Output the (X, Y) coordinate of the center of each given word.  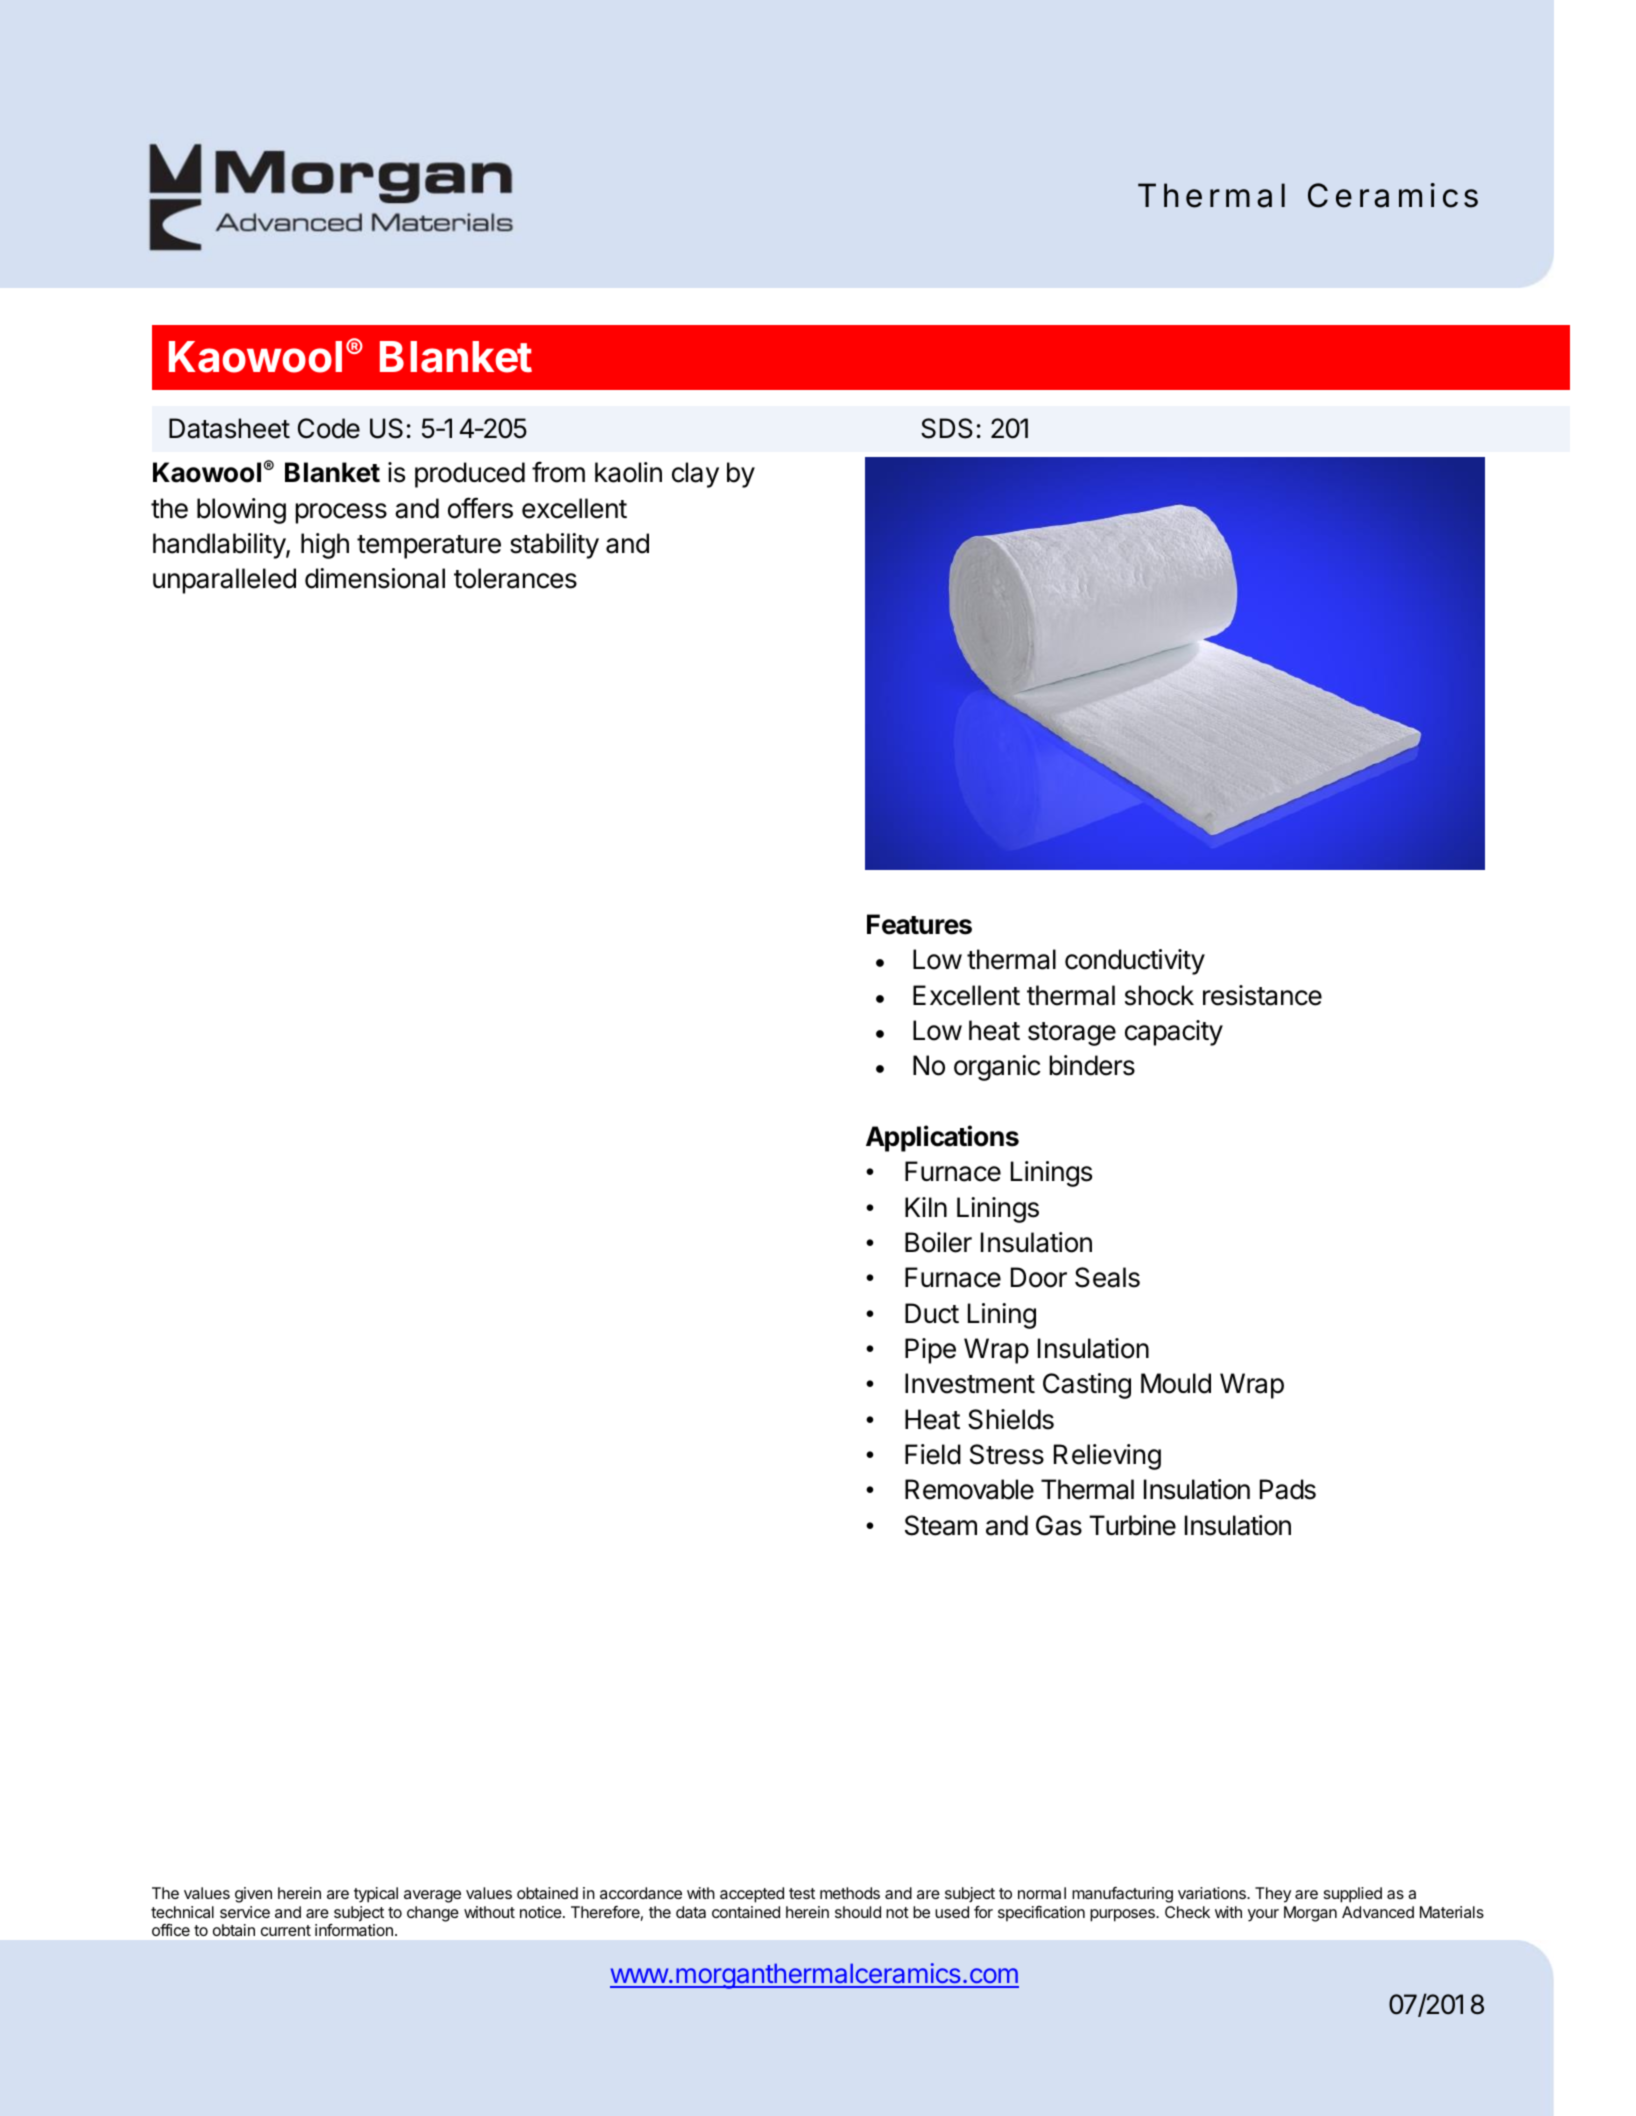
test (802, 1893)
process (341, 513)
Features (919, 924)
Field (933, 1454)
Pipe (930, 1351)
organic (997, 1068)
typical (376, 1895)
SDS (947, 428)
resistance (1262, 995)
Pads (1288, 1489)
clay (695, 475)
